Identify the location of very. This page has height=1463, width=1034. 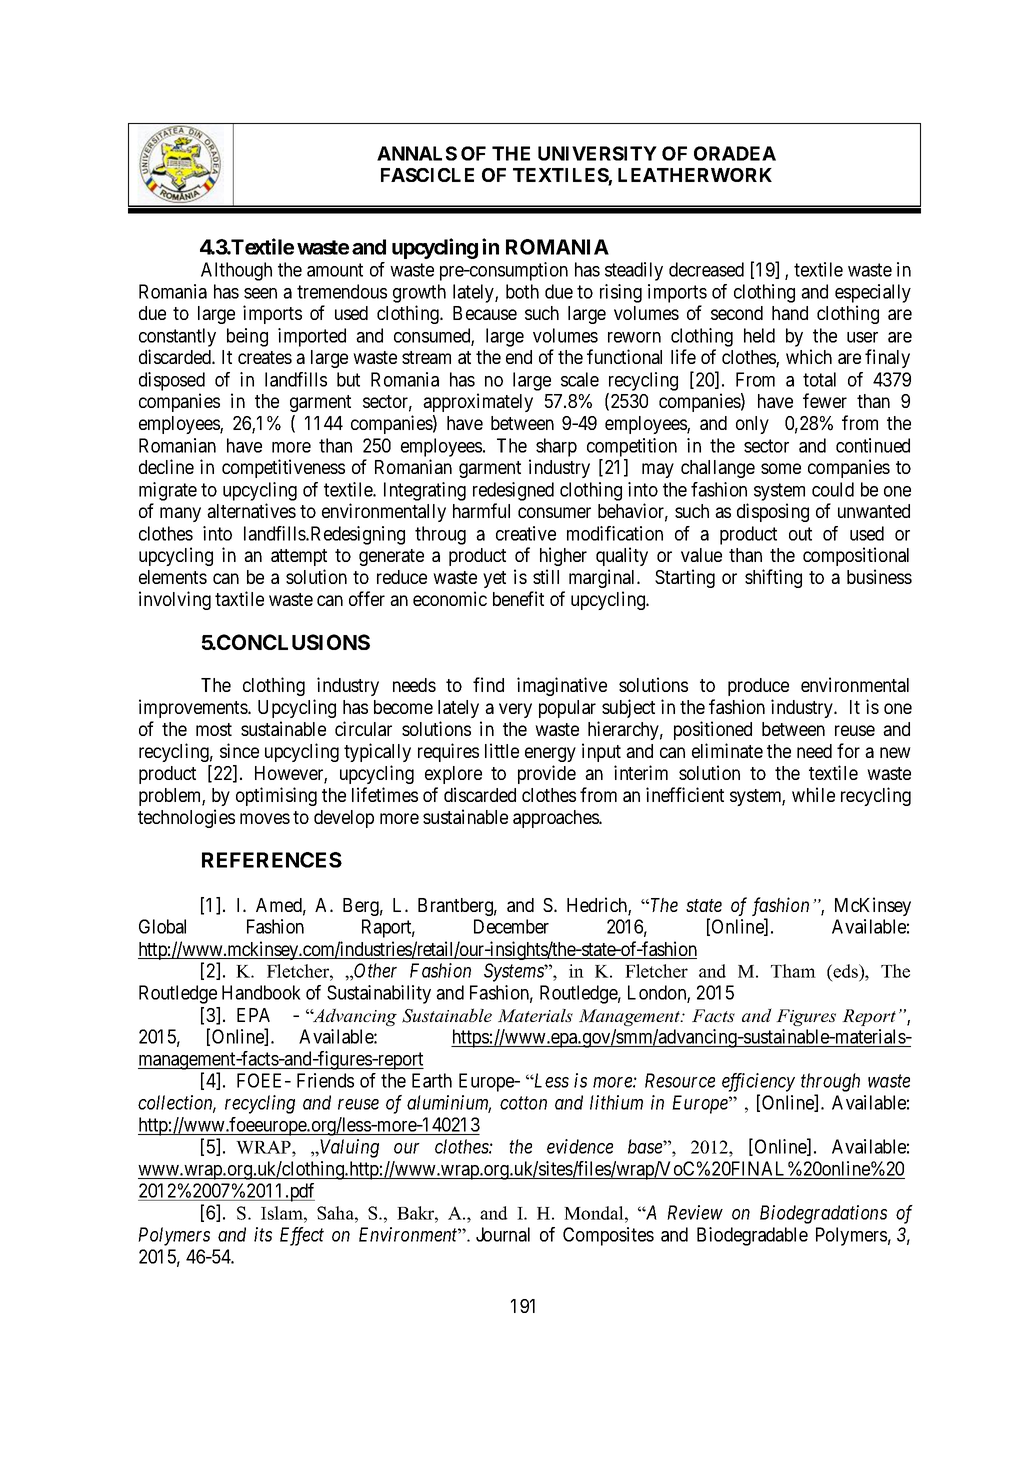
(515, 710).
